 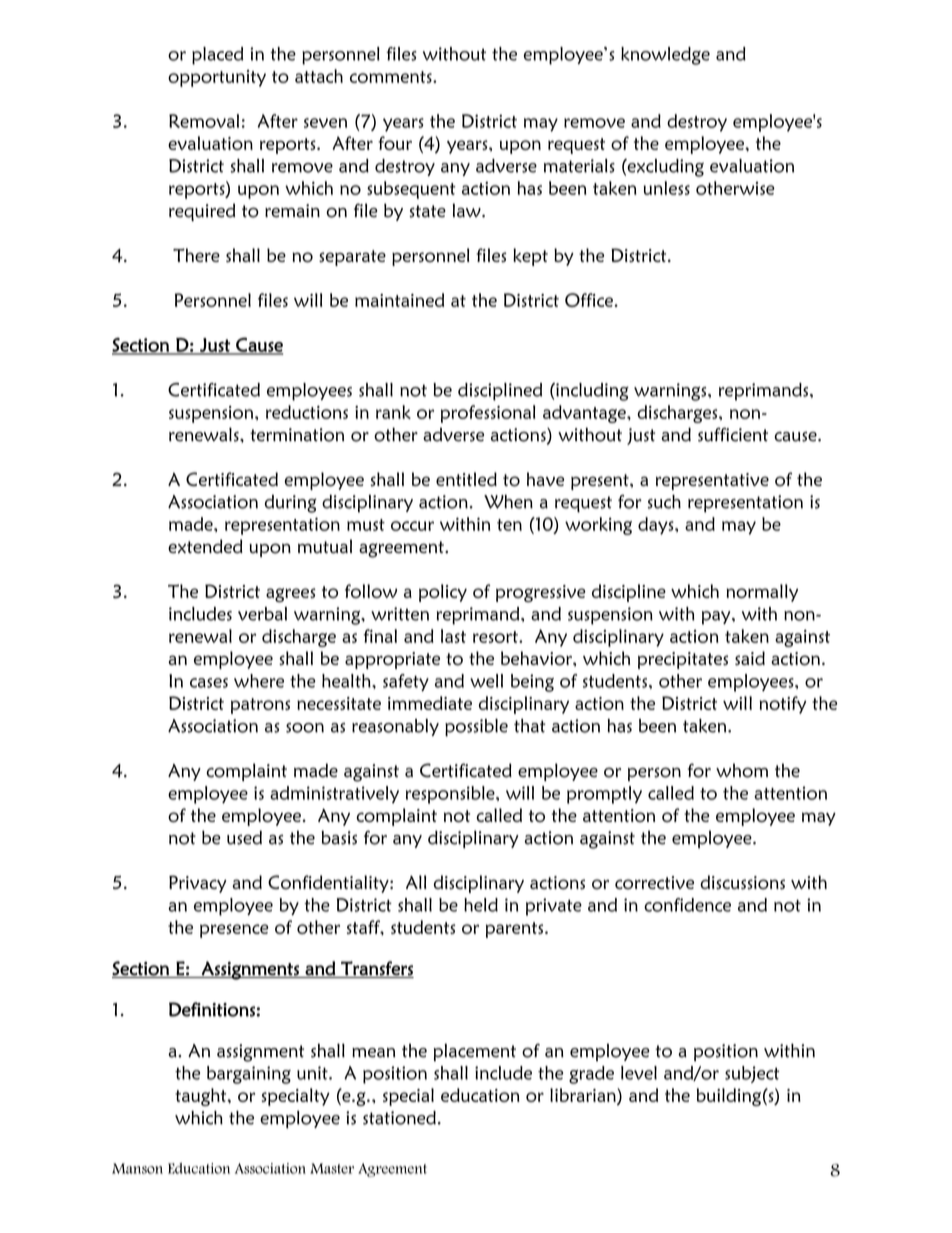 I want to click on confidence, so click(x=687, y=905).
